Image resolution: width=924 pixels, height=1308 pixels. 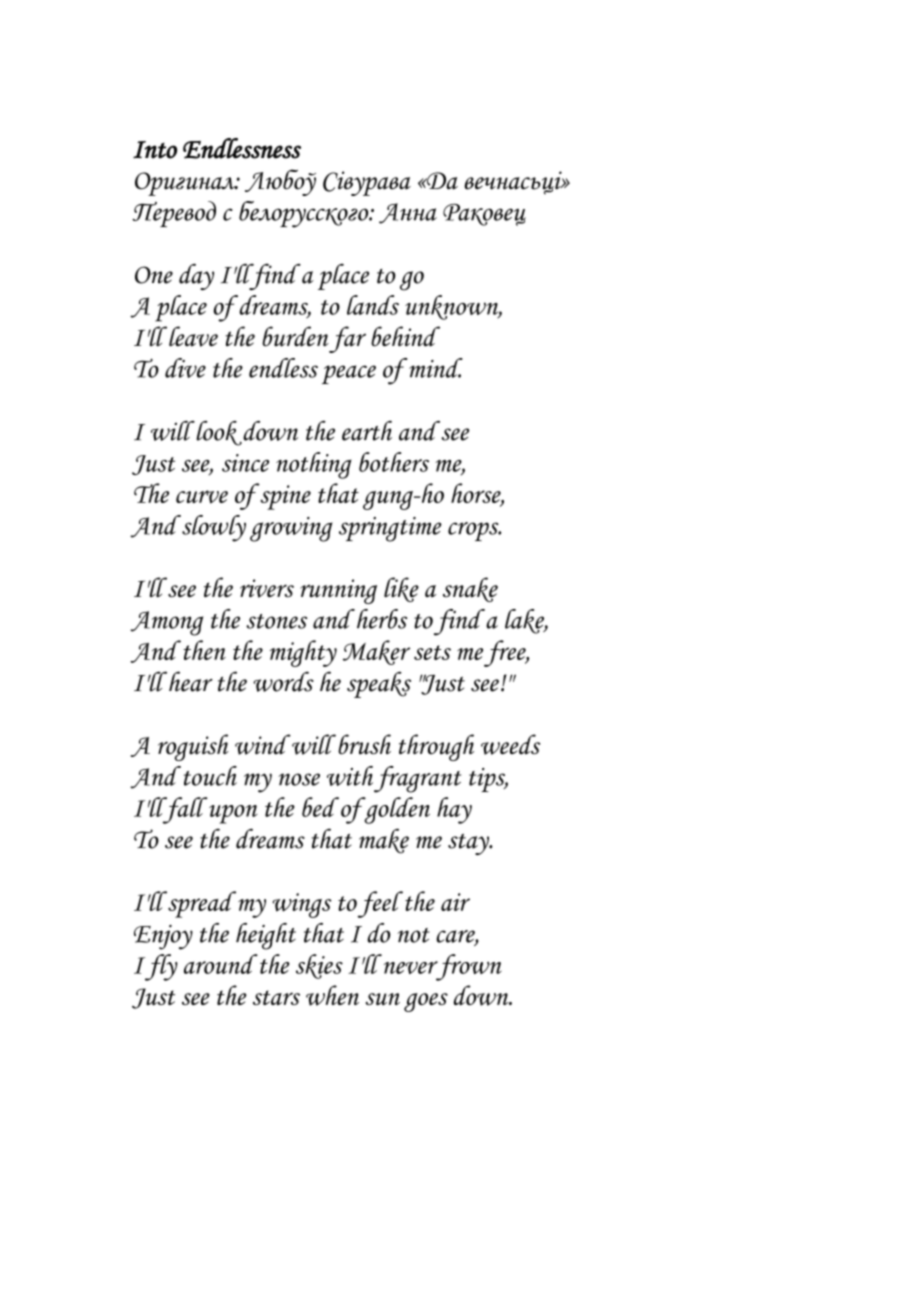 What do you see at coordinates (214, 528) in the screenshot?
I see `slowly` at bounding box center [214, 528].
